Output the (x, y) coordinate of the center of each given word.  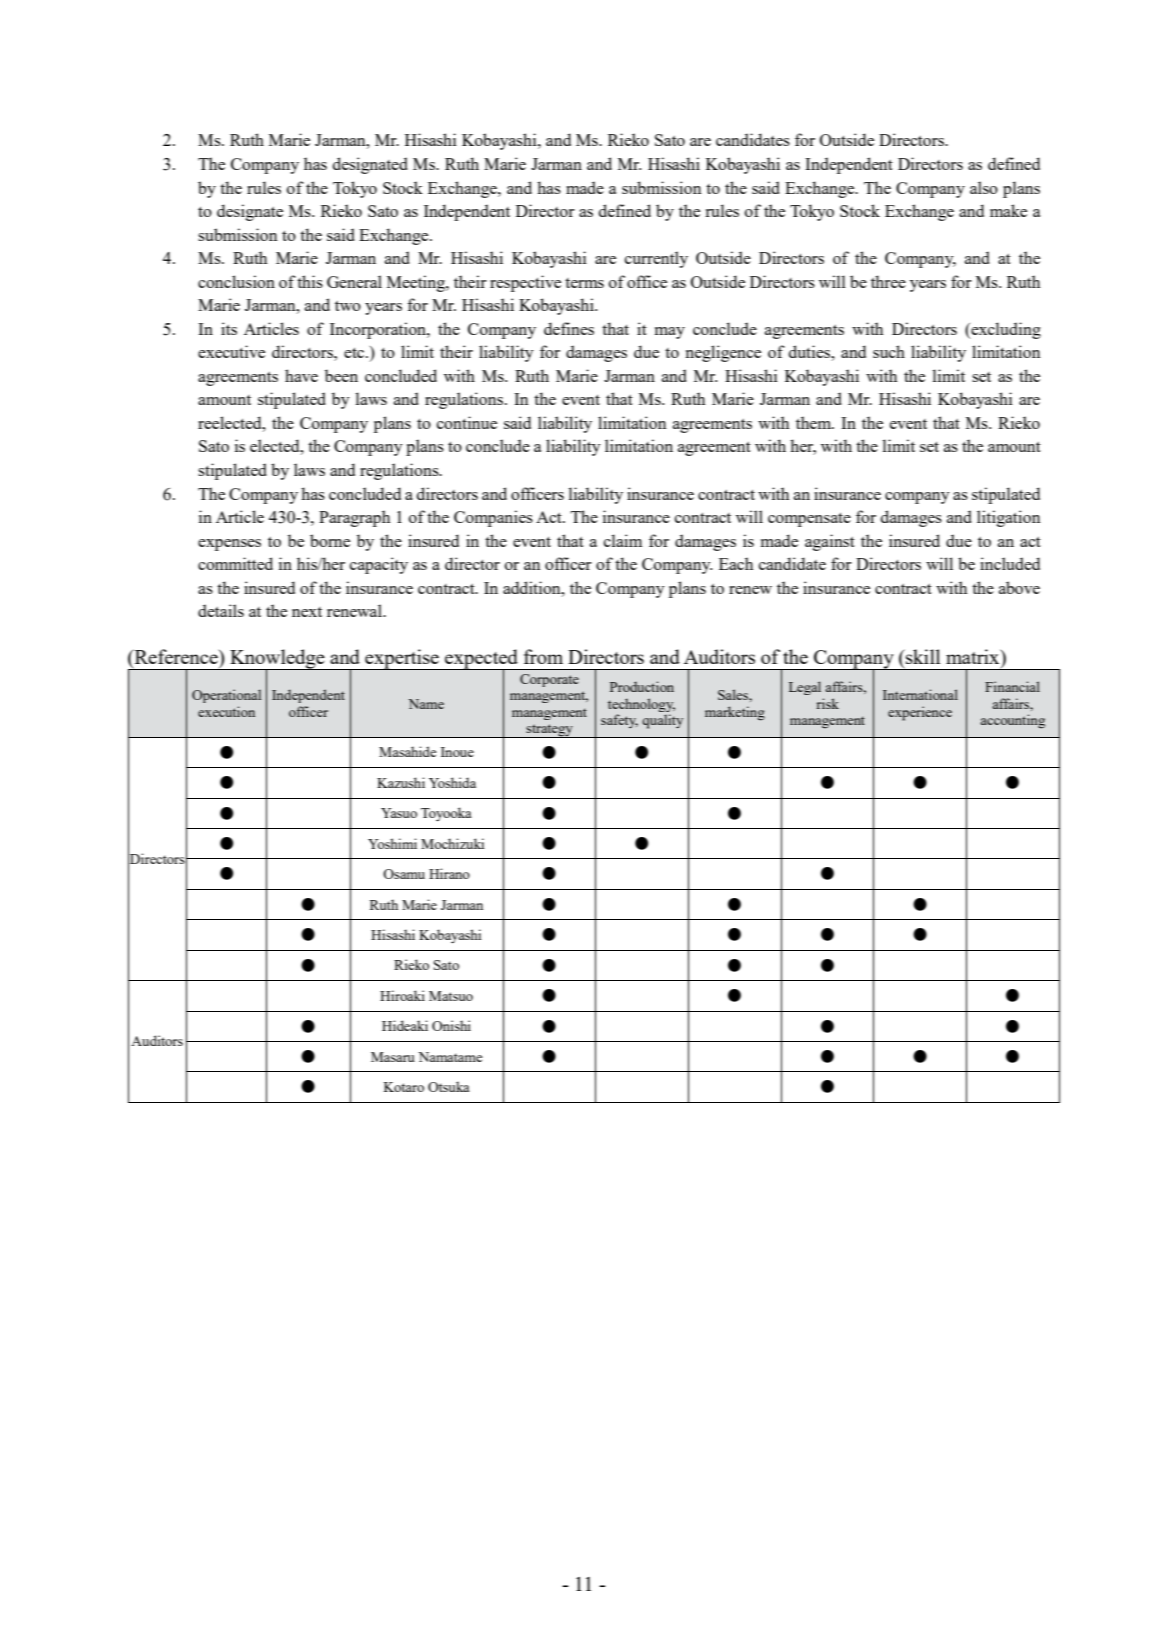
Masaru (393, 1057)
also (984, 187)
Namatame (450, 1057)
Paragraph (354, 518)
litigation (1008, 518)
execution (226, 711)
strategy (549, 731)
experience (920, 713)
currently (656, 259)
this (310, 281)
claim (623, 540)
